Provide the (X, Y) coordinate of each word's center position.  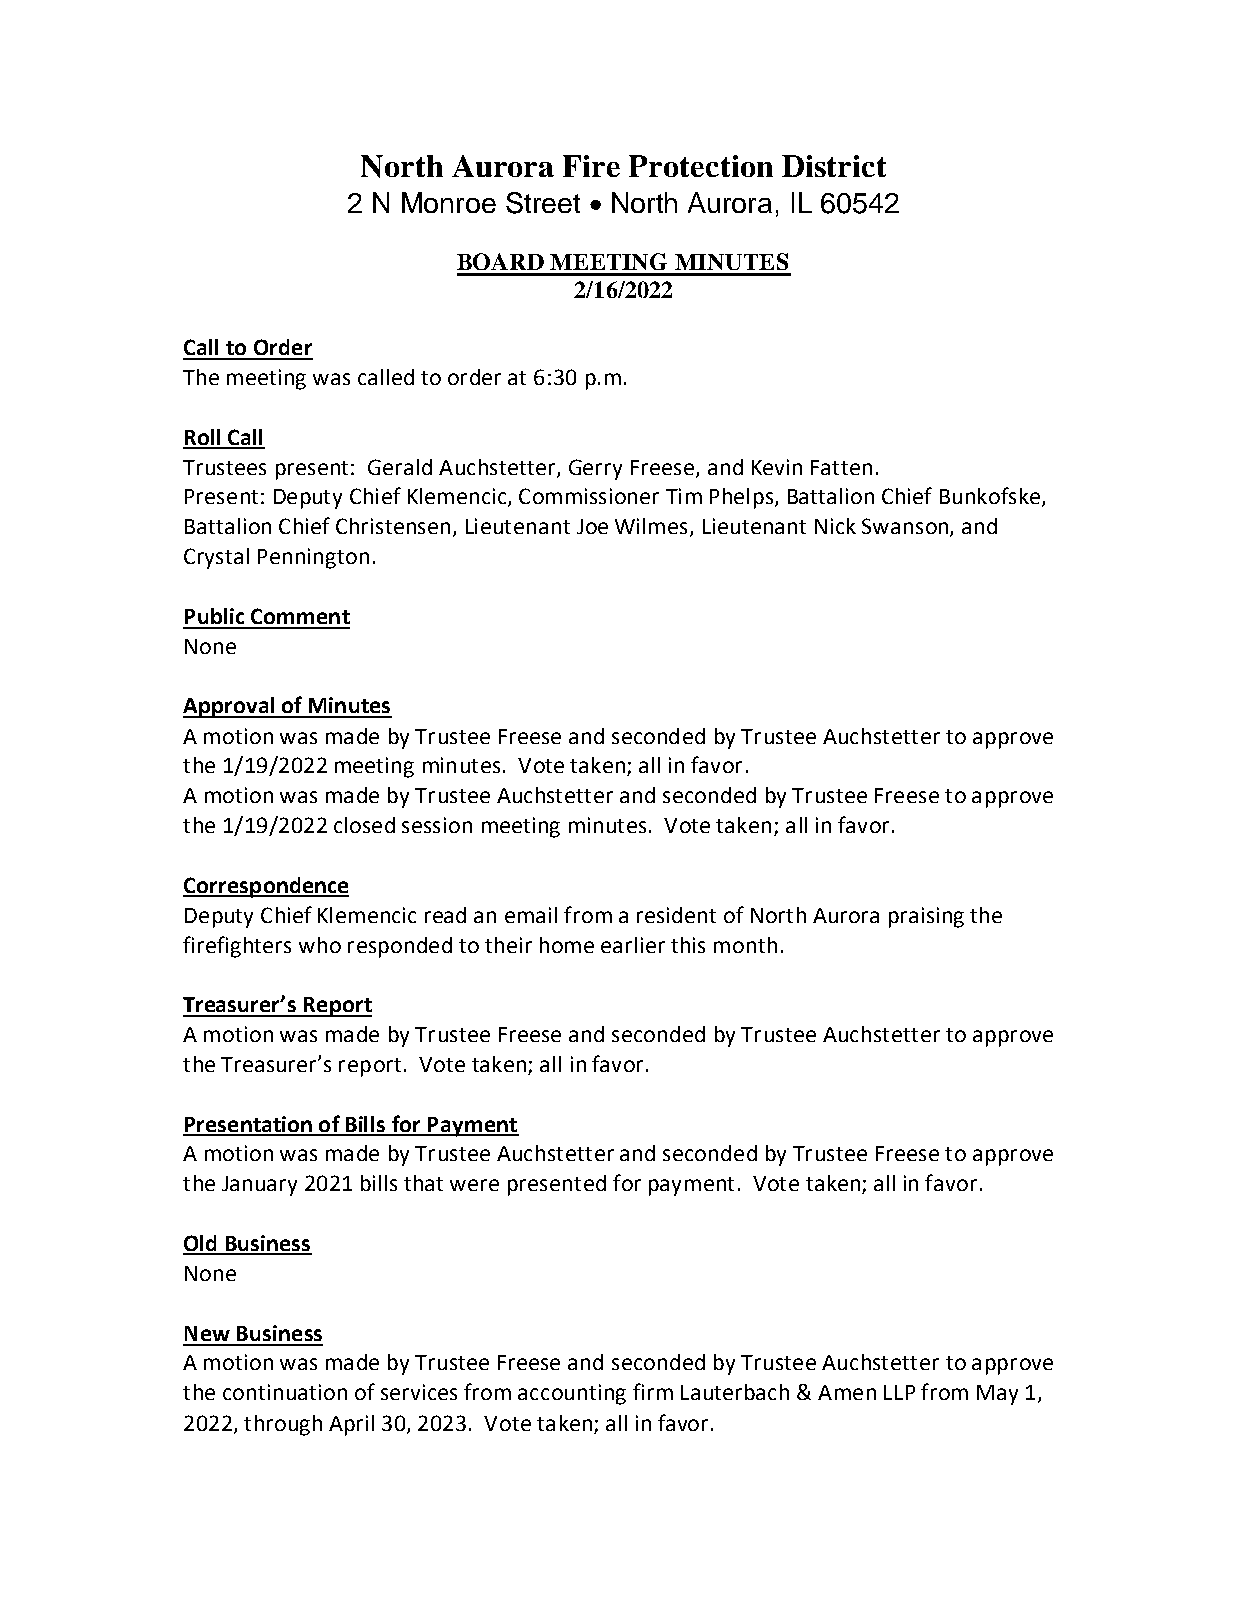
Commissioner (589, 496)
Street (543, 203)
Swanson (906, 527)
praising (926, 917)
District (834, 166)
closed (364, 825)
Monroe (449, 202)
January (259, 1186)
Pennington (313, 558)
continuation (285, 1392)
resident (676, 915)
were (474, 1185)
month (745, 945)
